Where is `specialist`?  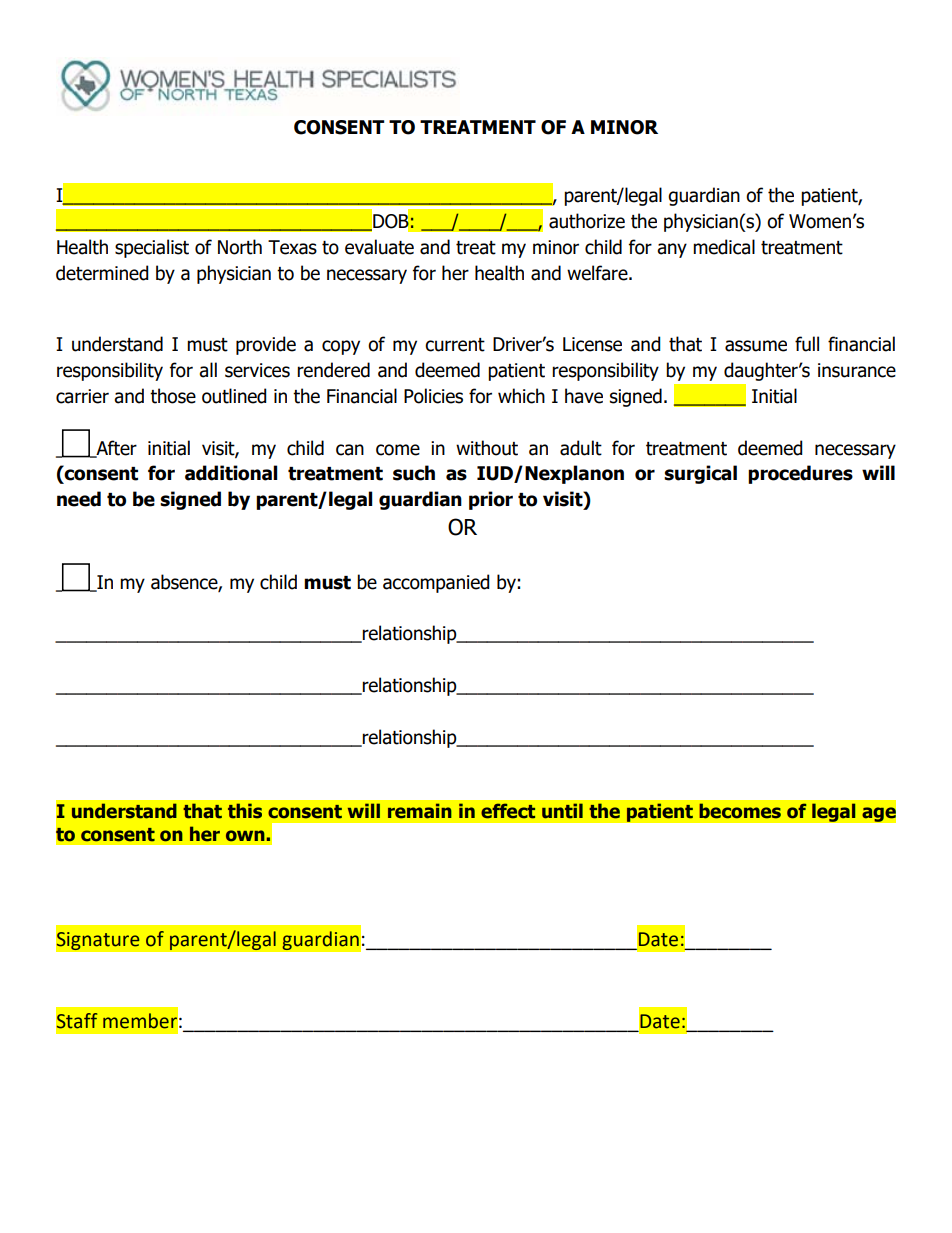 specialist is located at coordinates (152, 248).
